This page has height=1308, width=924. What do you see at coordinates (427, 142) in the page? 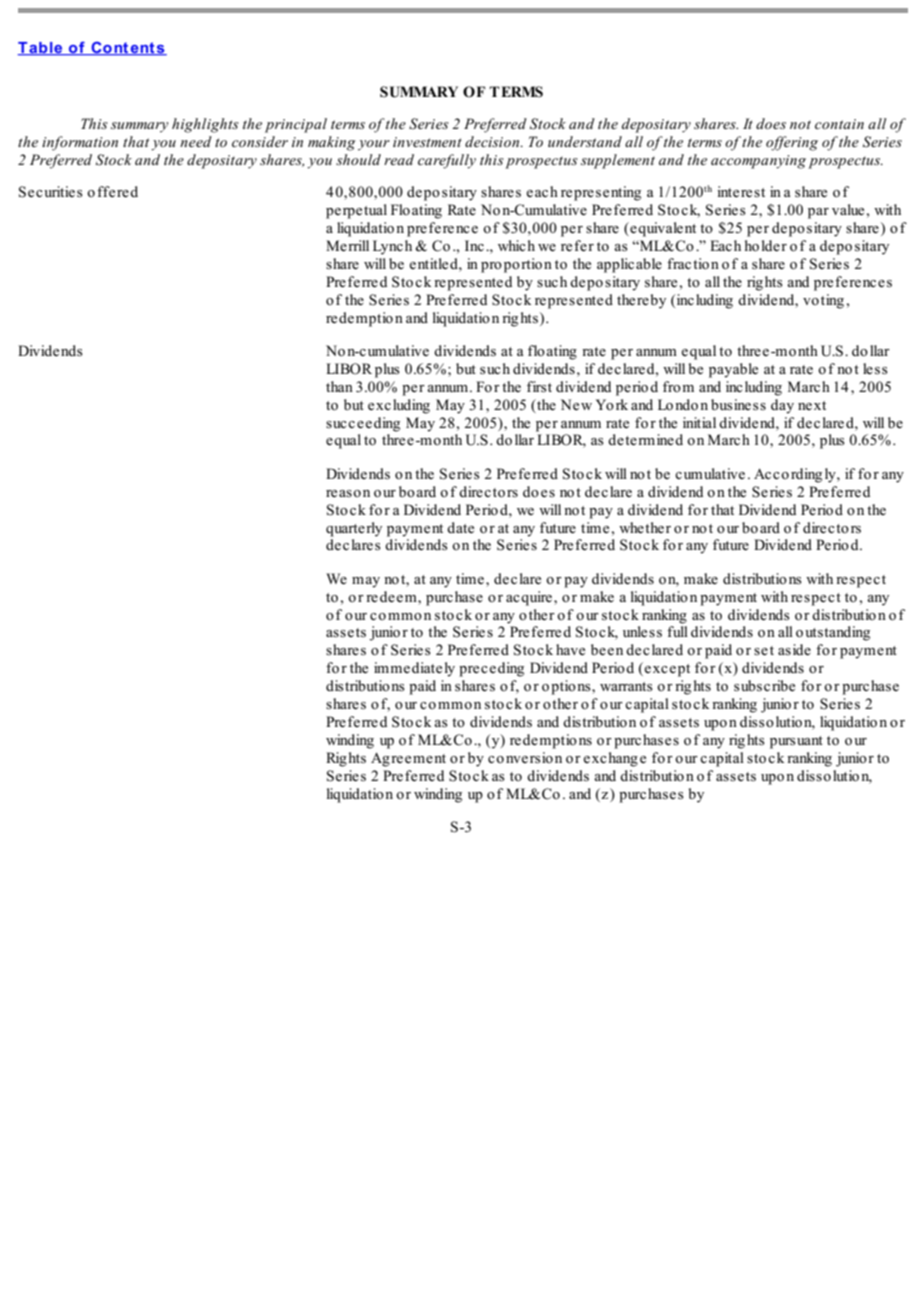
I see `investment` at bounding box center [427, 142].
